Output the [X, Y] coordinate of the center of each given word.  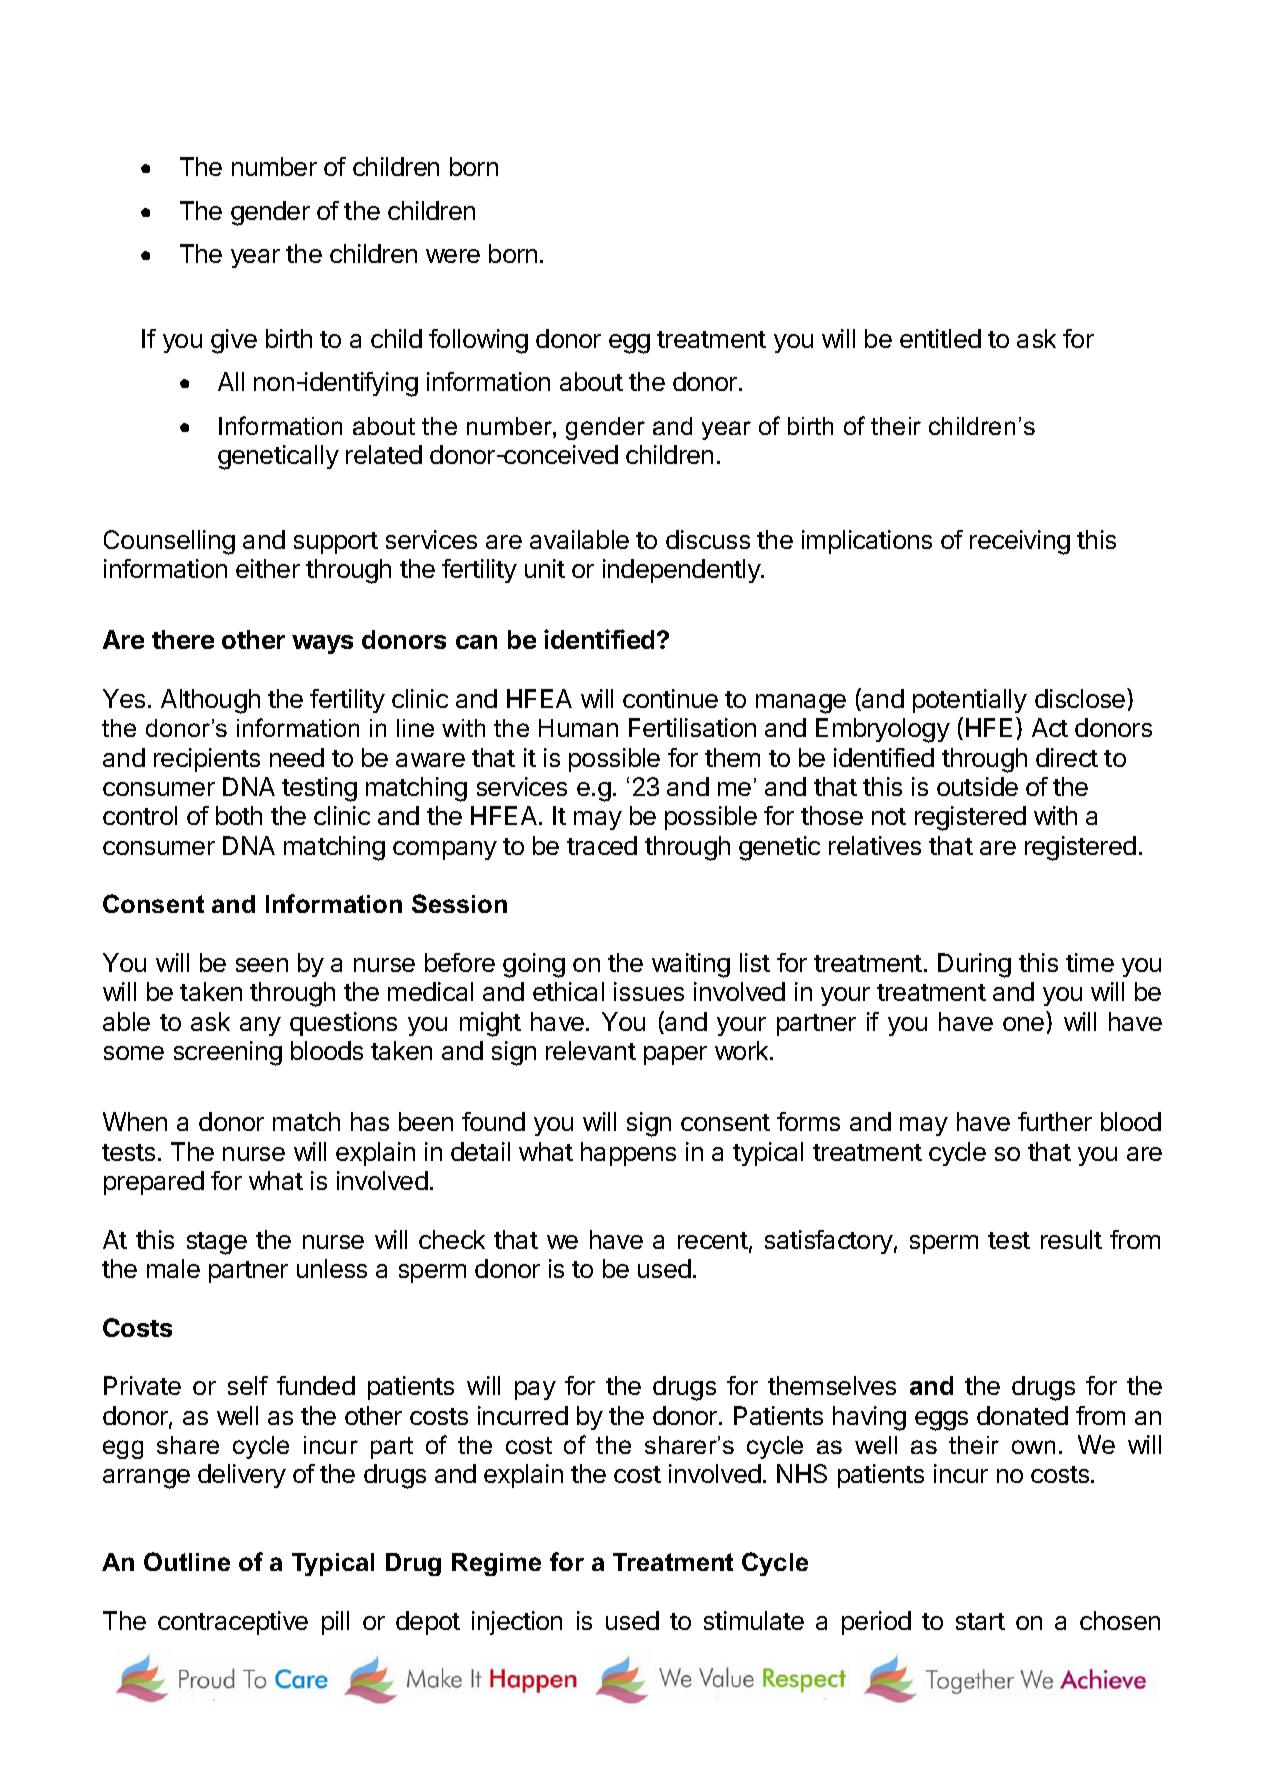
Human [578, 728]
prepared [154, 1183]
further [1055, 1121]
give [234, 341]
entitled [940, 338]
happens [628, 1154]
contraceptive [233, 1623]
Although [210, 701]
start [980, 1621]
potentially [970, 701]
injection [517, 1623]
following [478, 341]
